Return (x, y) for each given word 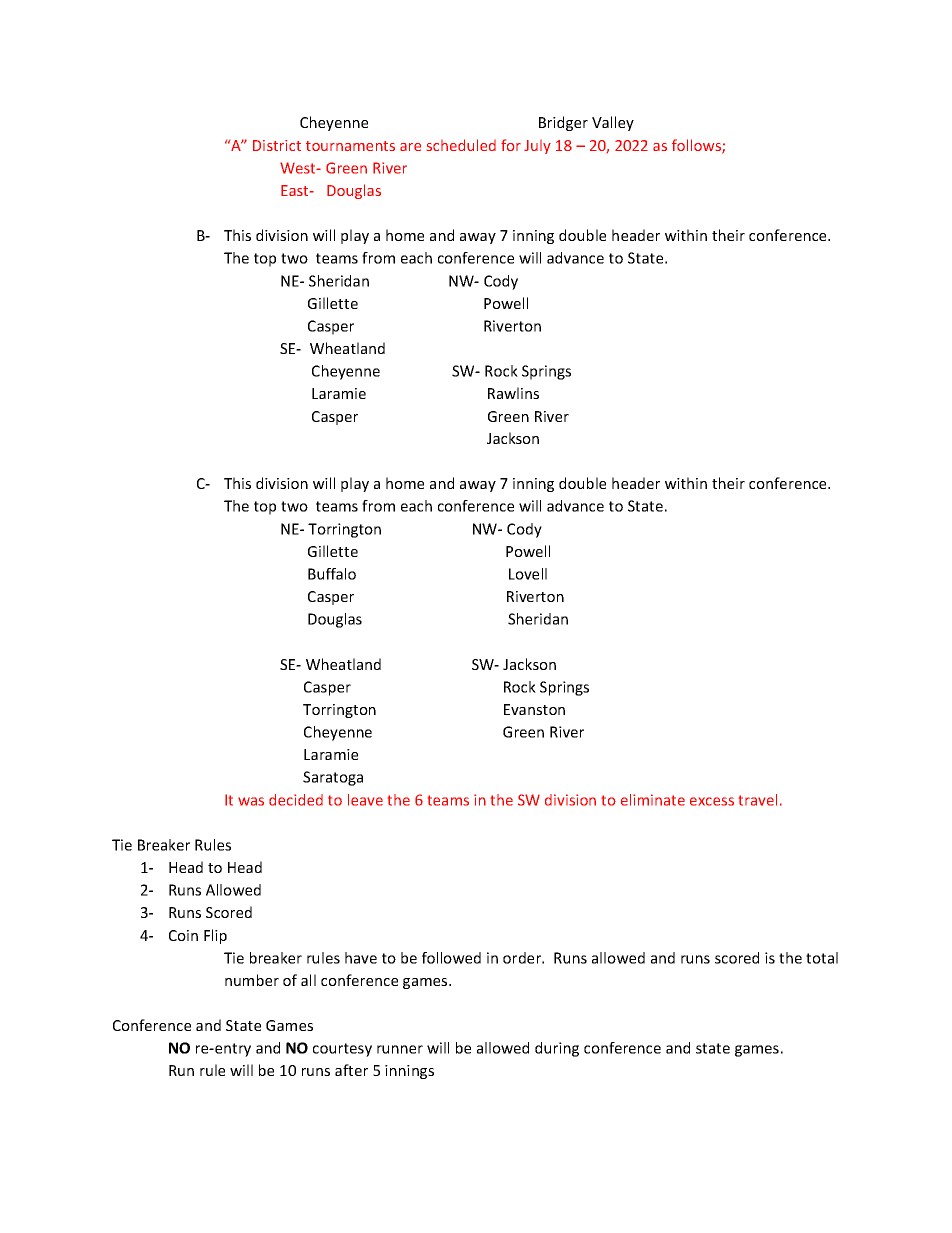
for (511, 145)
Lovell (528, 574)
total (822, 958)
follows (697, 146)
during (557, 1049)
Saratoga (333, 778)
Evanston (534, 709)
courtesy (342, 1050)
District (277, 145)
